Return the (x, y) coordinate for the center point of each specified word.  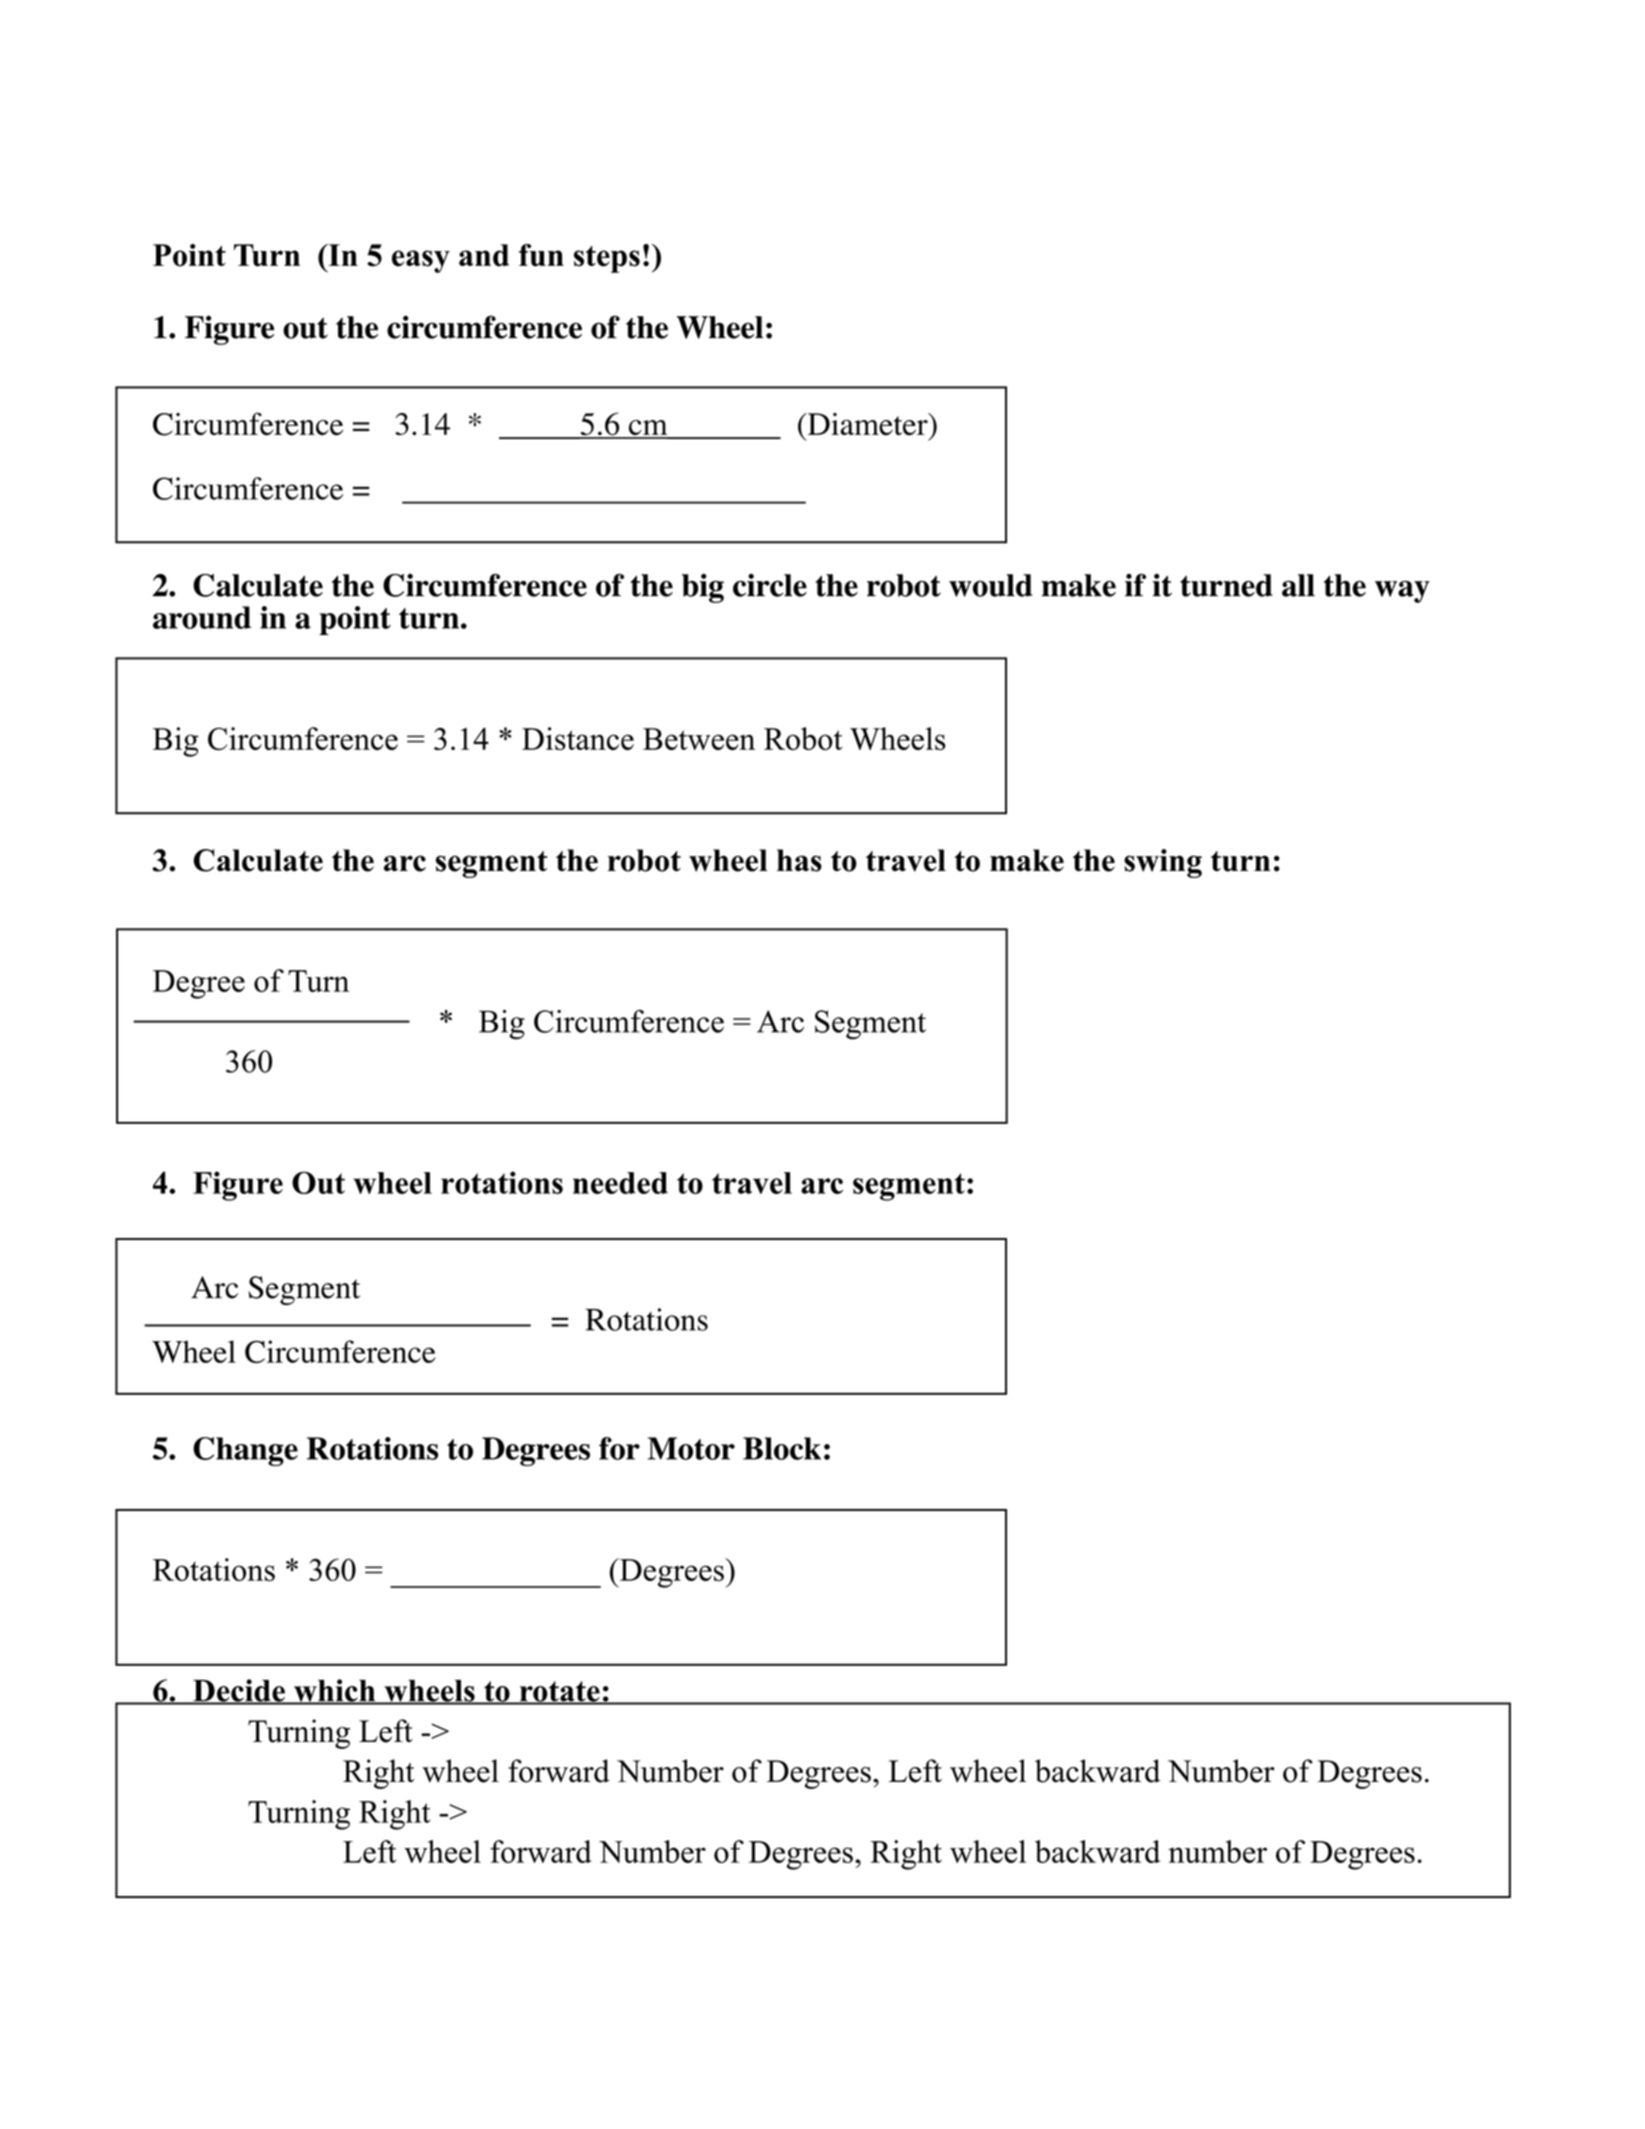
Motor (691, 1448)
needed (620, 1183)
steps (607, 259)
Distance (578, 738)
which (335, 1691)
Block (782, 1448)
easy (421, 261)
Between (699, 739)
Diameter (867, 424)
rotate (559, 1692)
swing (1163, 863)
